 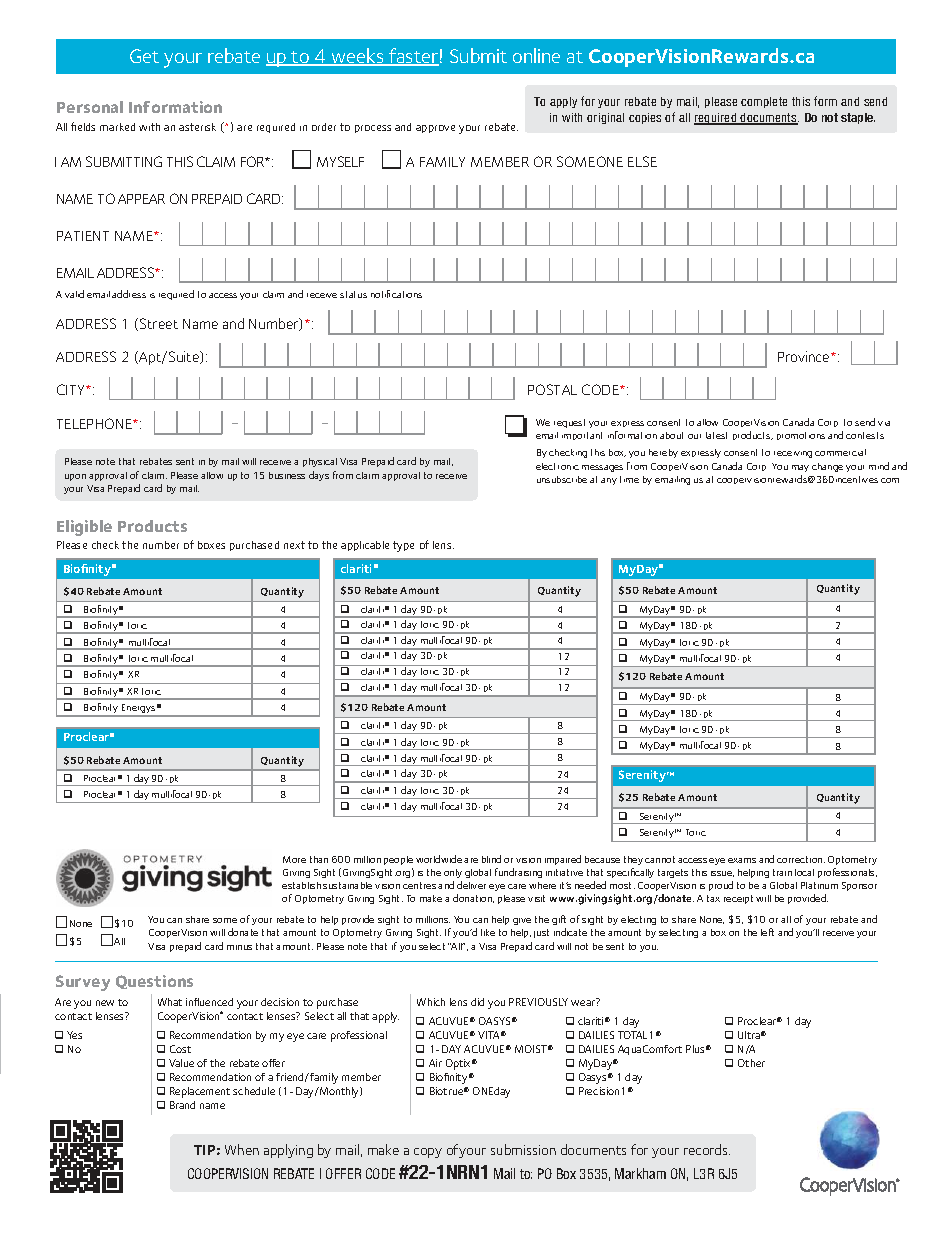 I want to click on records, so click(x=707, y=1149).
